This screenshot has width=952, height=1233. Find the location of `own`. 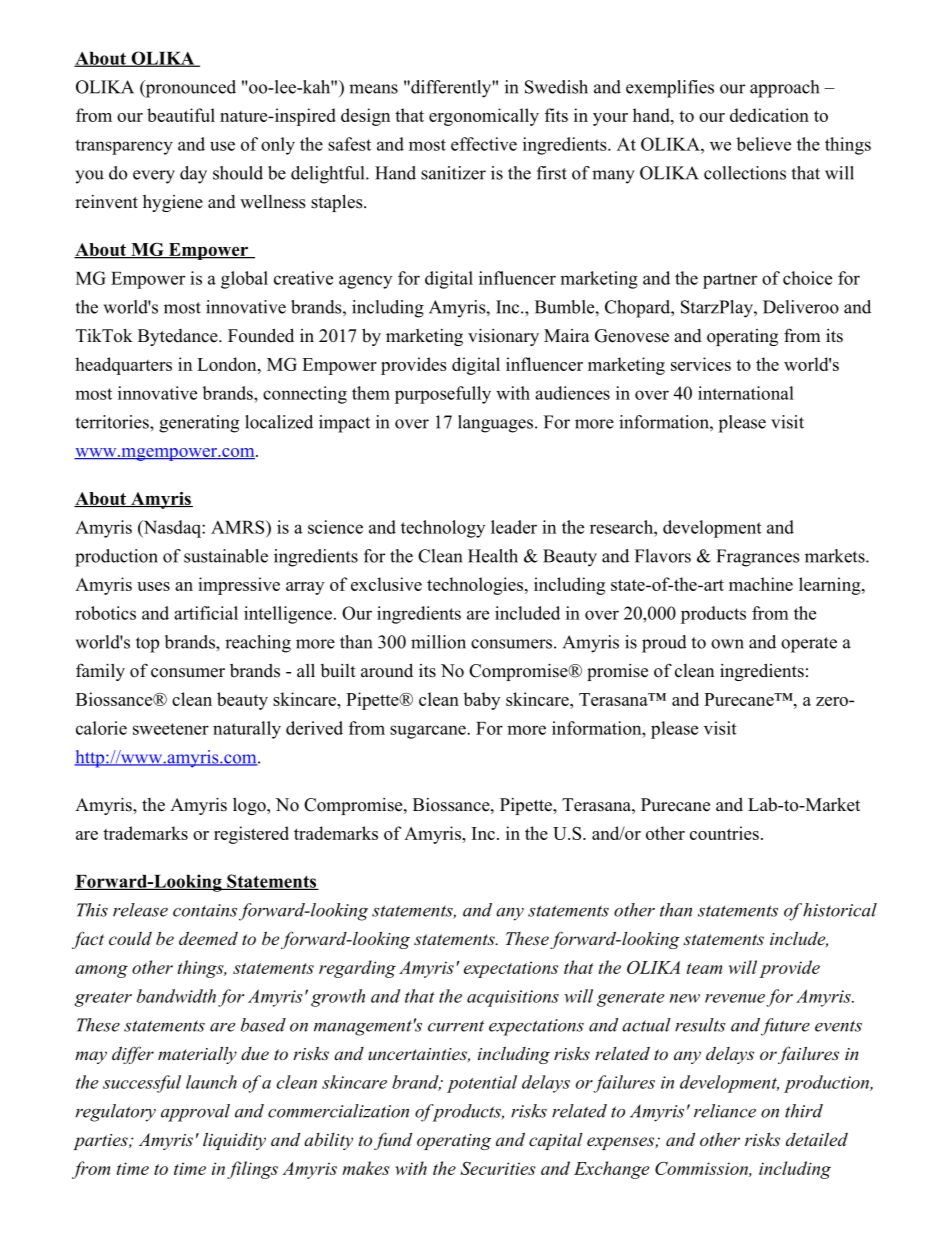

own is located at coordinates (727, 644).
